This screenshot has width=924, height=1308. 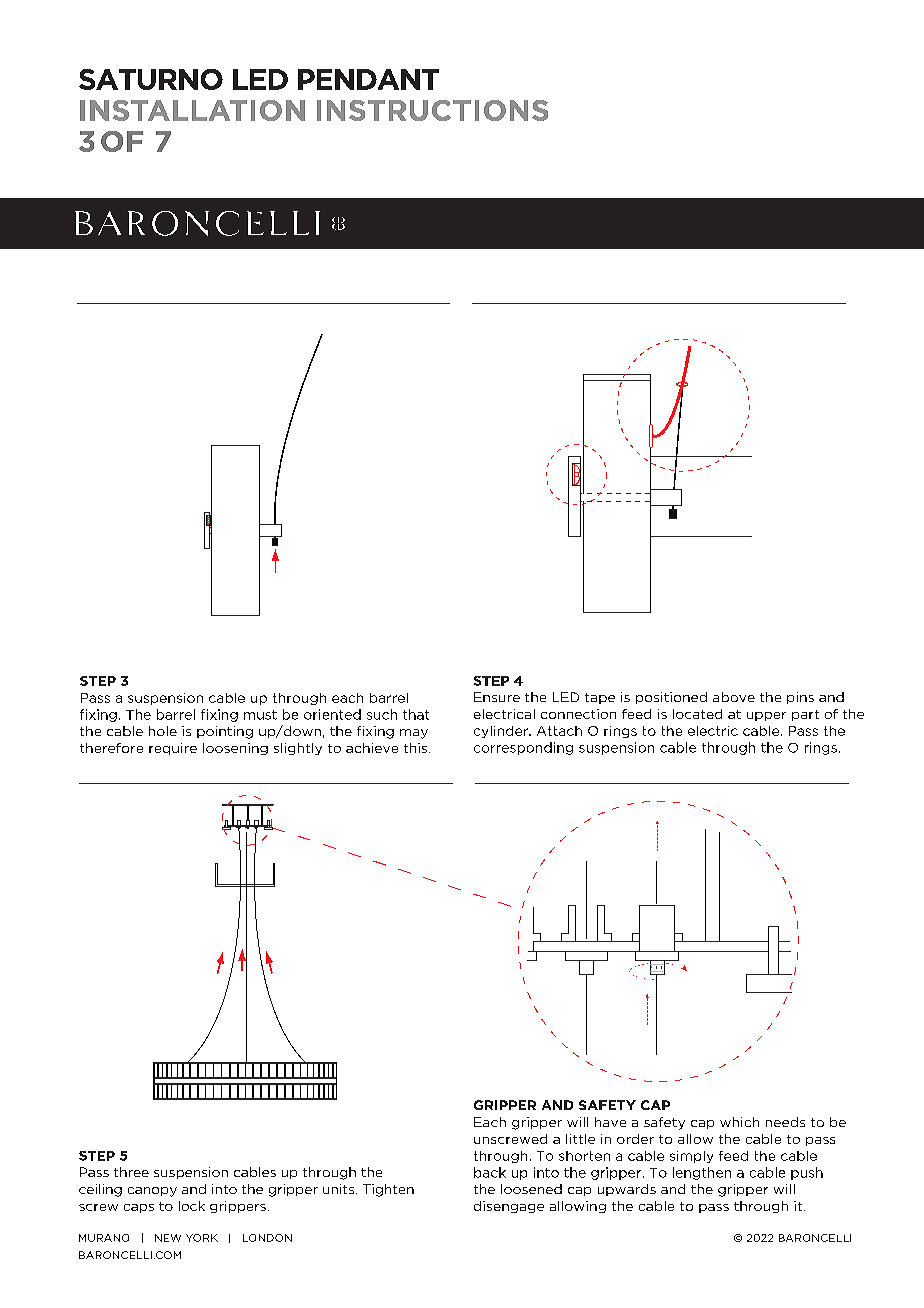 I want to click on this, so click(x=417, y=748).
